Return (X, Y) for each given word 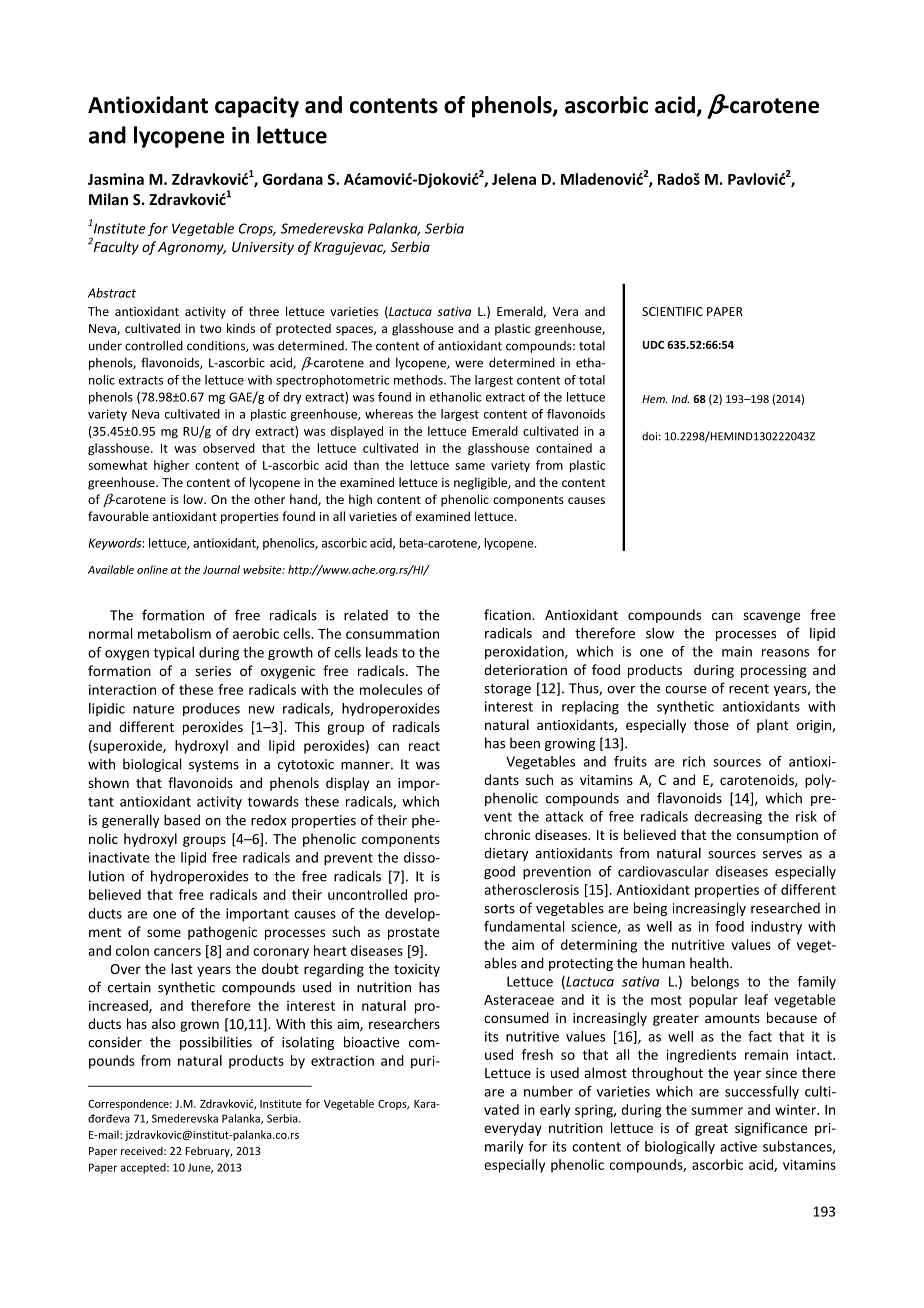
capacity (257, 107)
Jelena (514, 179)
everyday (513, 1129)
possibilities (216, 1043)
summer (717, 1111)
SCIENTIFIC (672, 311)
